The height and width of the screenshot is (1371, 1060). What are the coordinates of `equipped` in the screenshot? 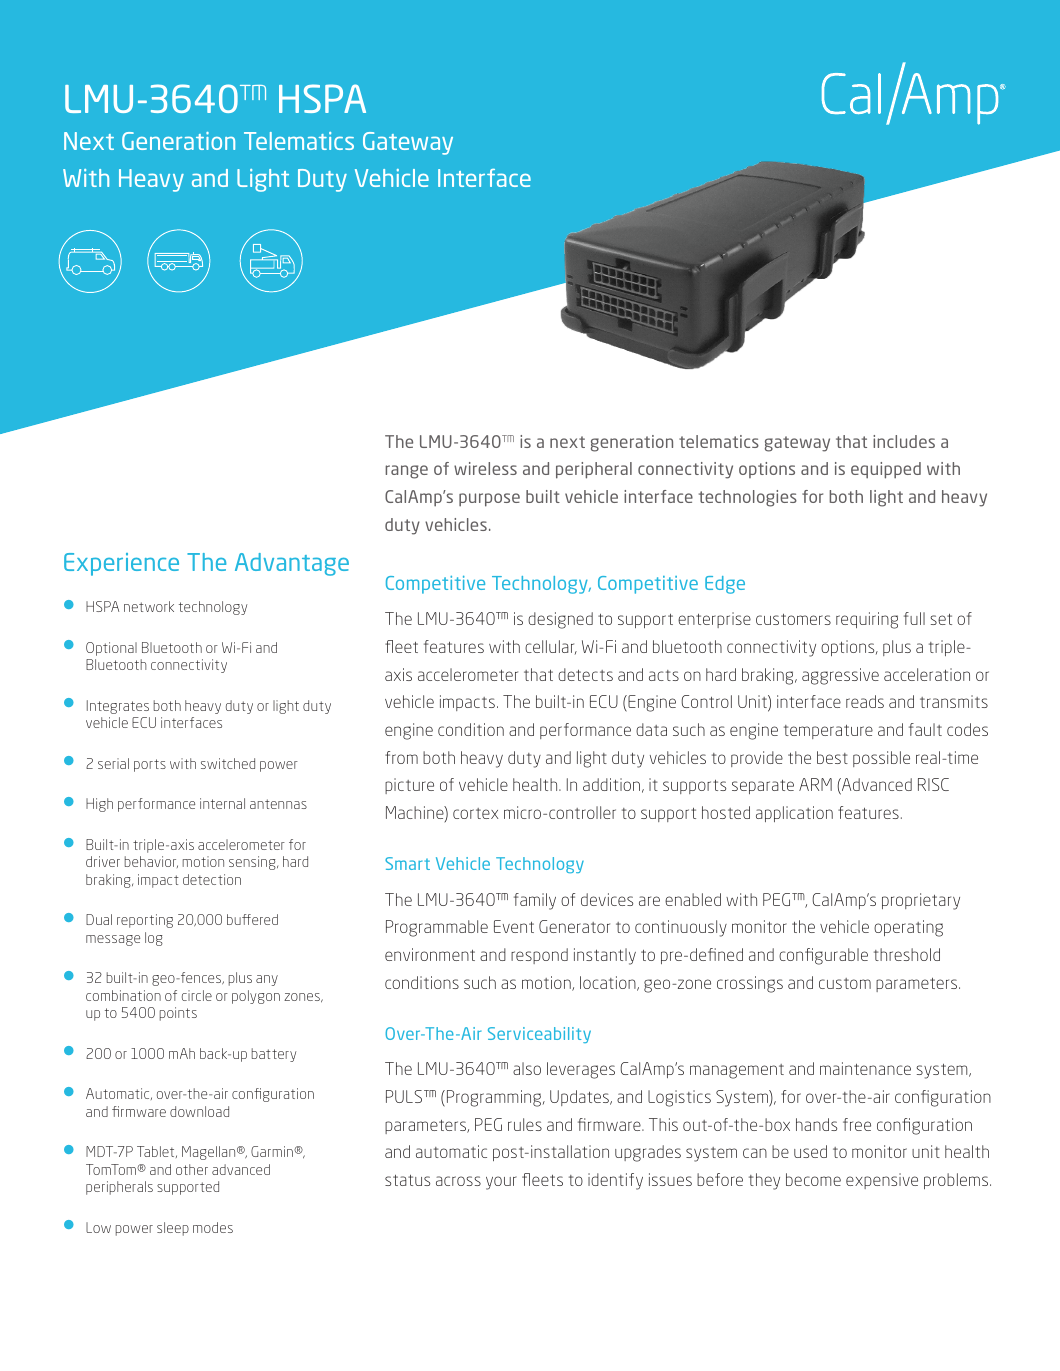 It's located at (886, 470).
